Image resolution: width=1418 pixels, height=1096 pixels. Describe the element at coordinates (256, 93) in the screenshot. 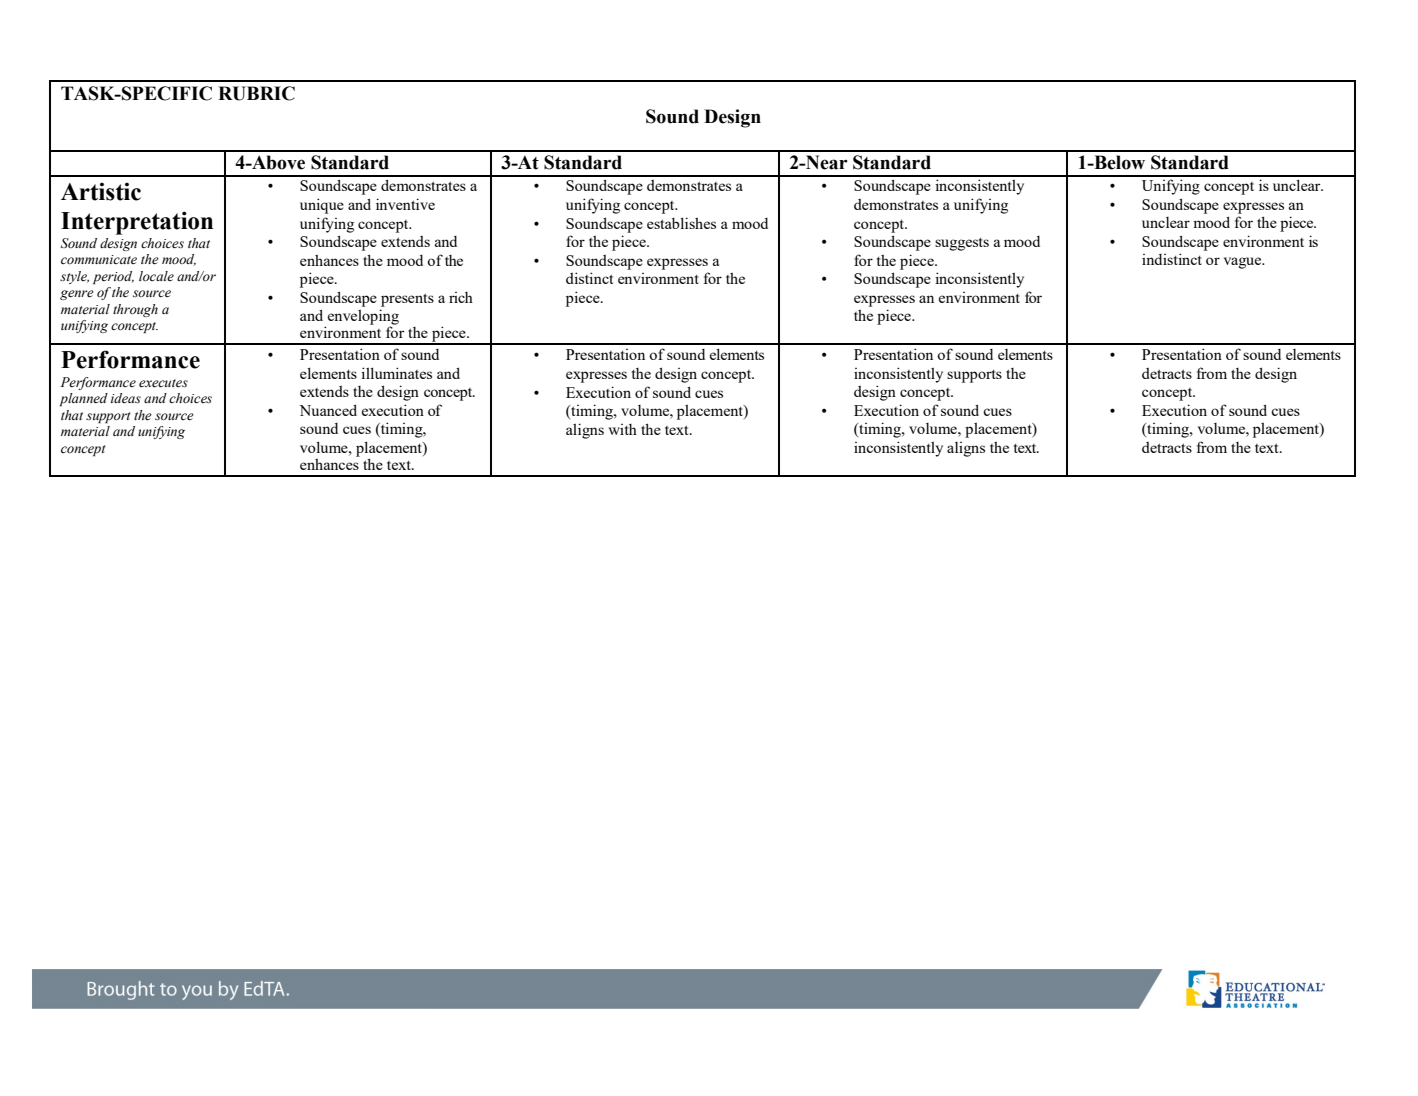

I see `RUBRIC` at that location.
